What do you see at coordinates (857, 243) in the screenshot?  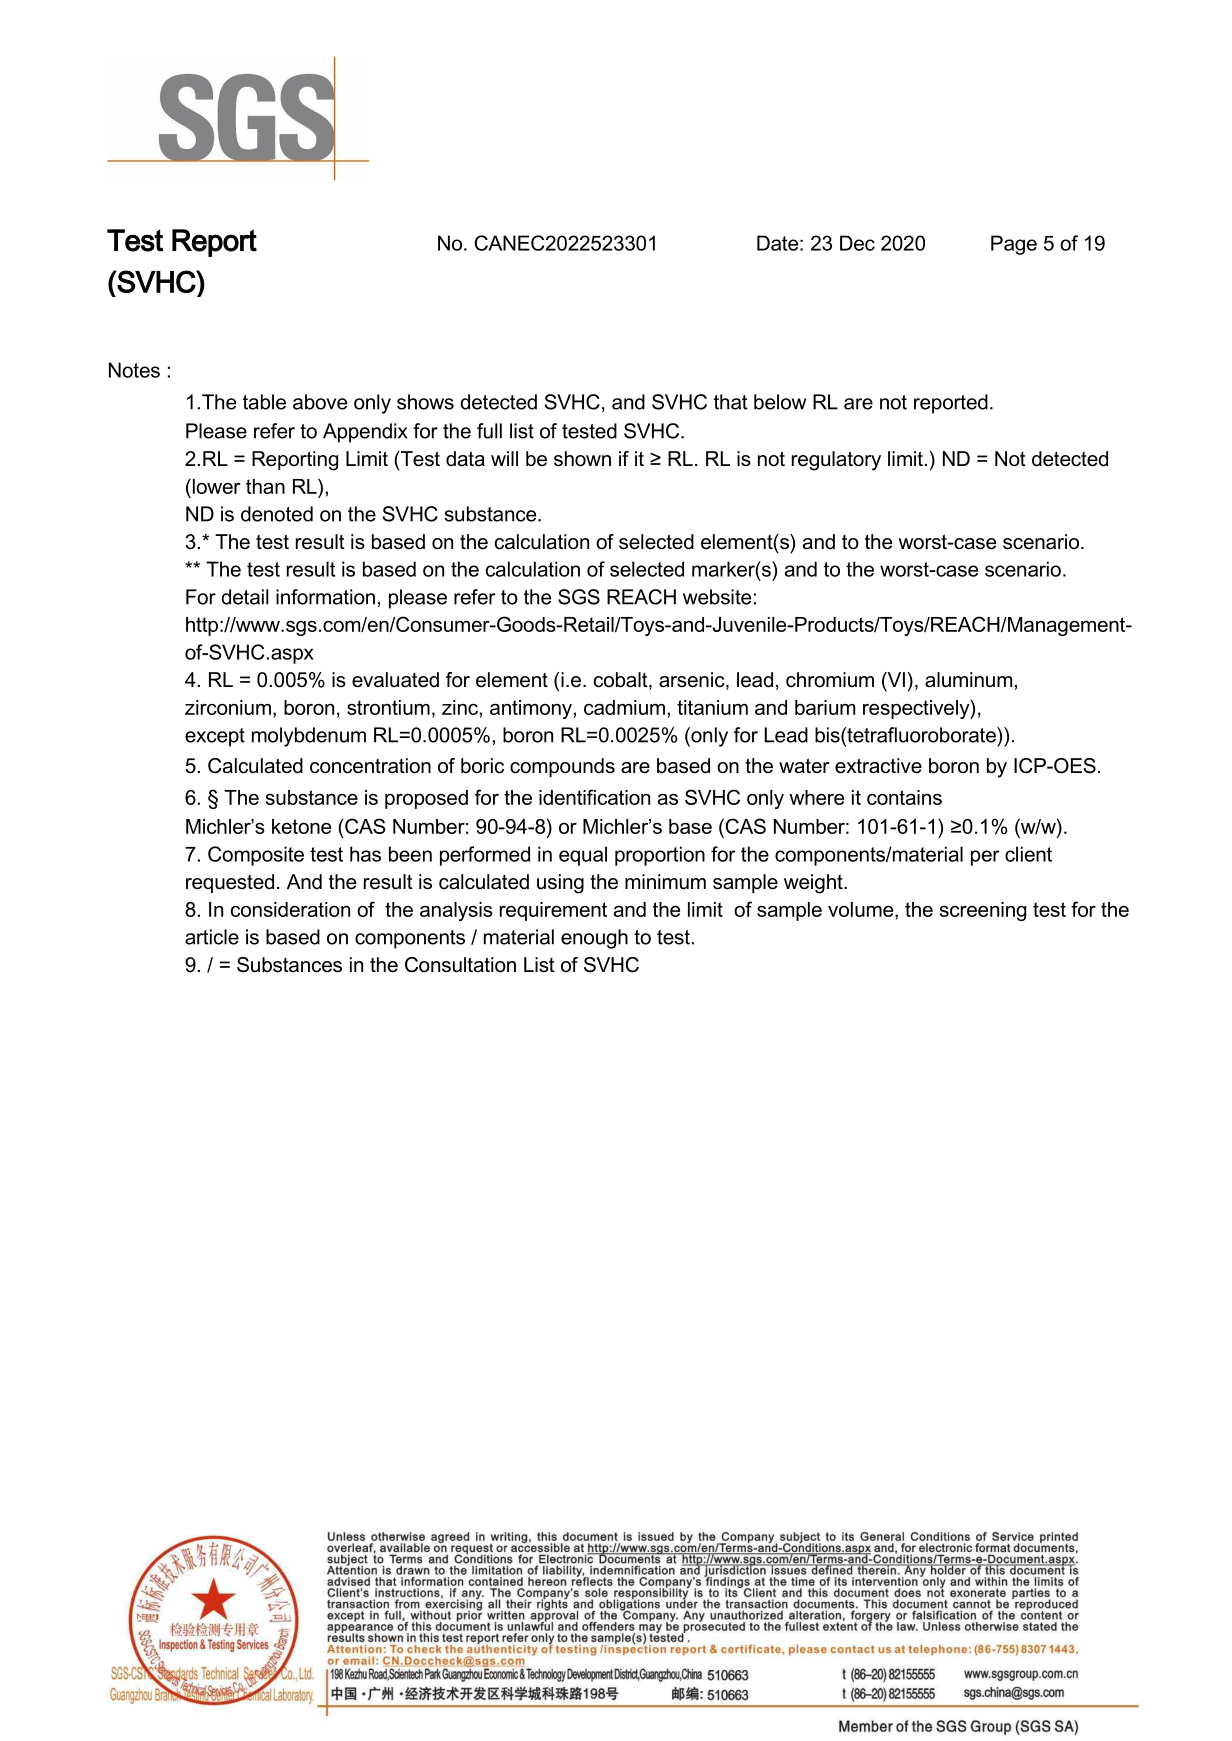 I see `Dec` at bounding box center [857, 243].
